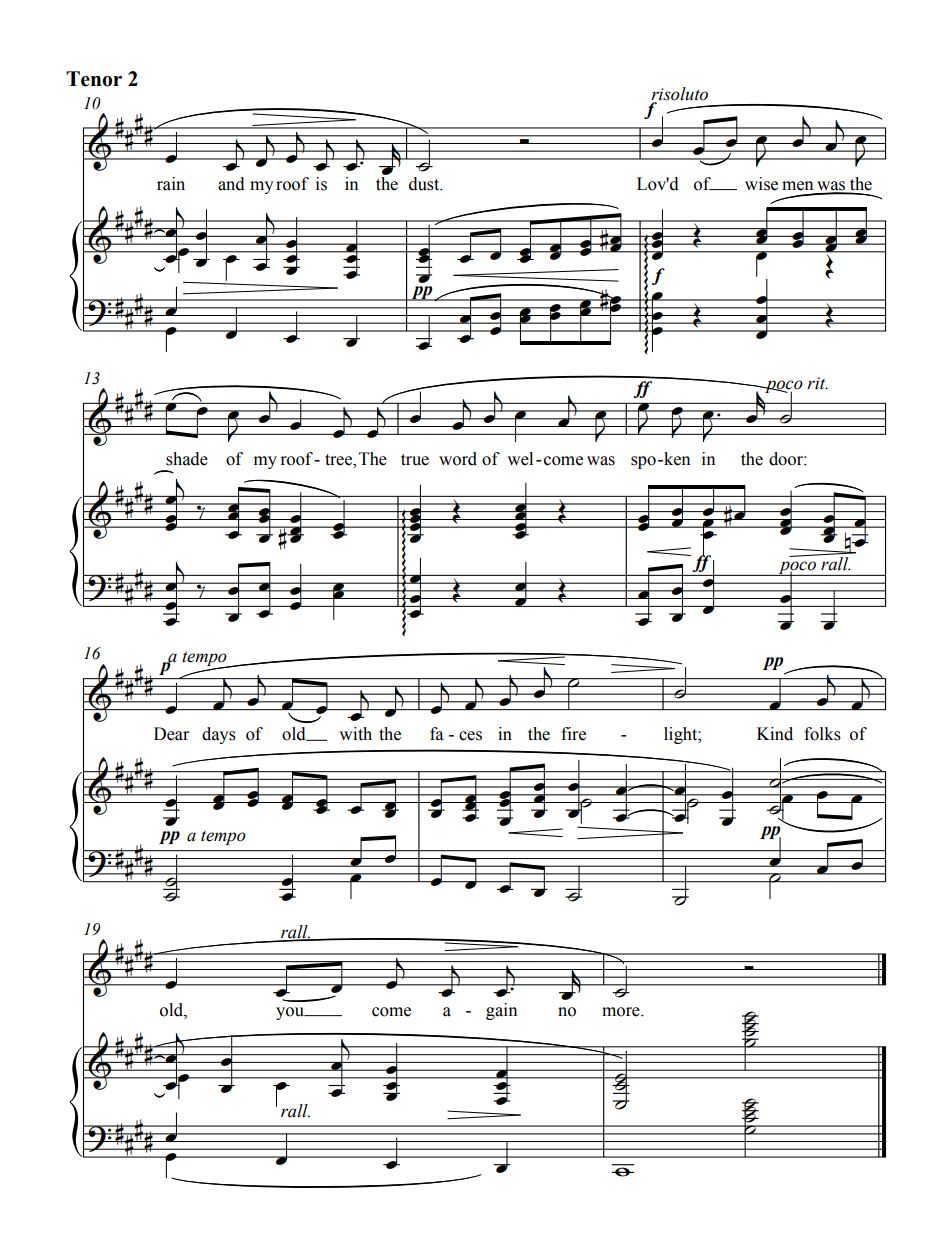 The height and width of the page is (1233, 952). I want to click on ken, so click(676, 459).
